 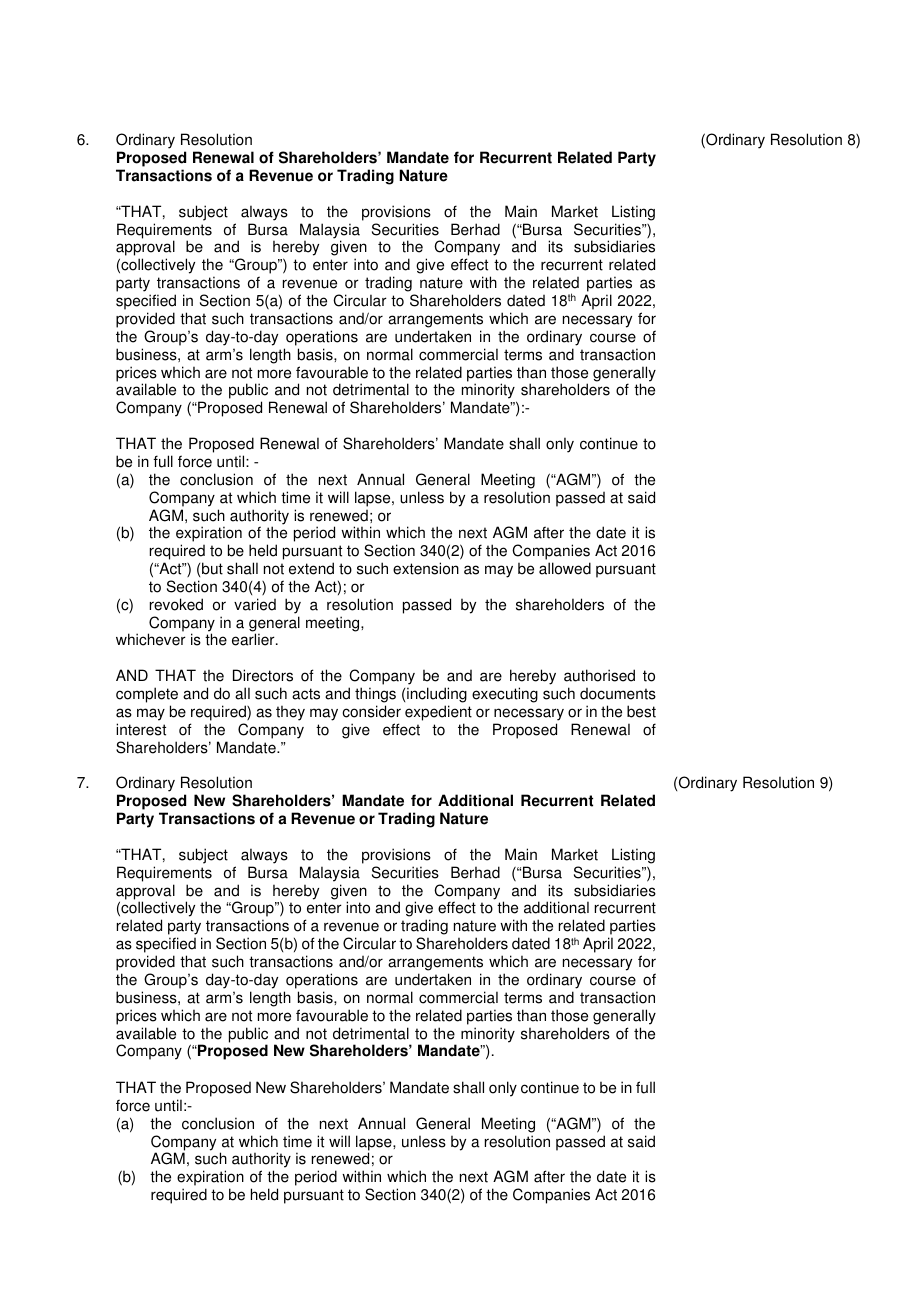 What do you see at coordinates (141, 729) in the image?
I see `interest` at bounding box center [141, 729].
